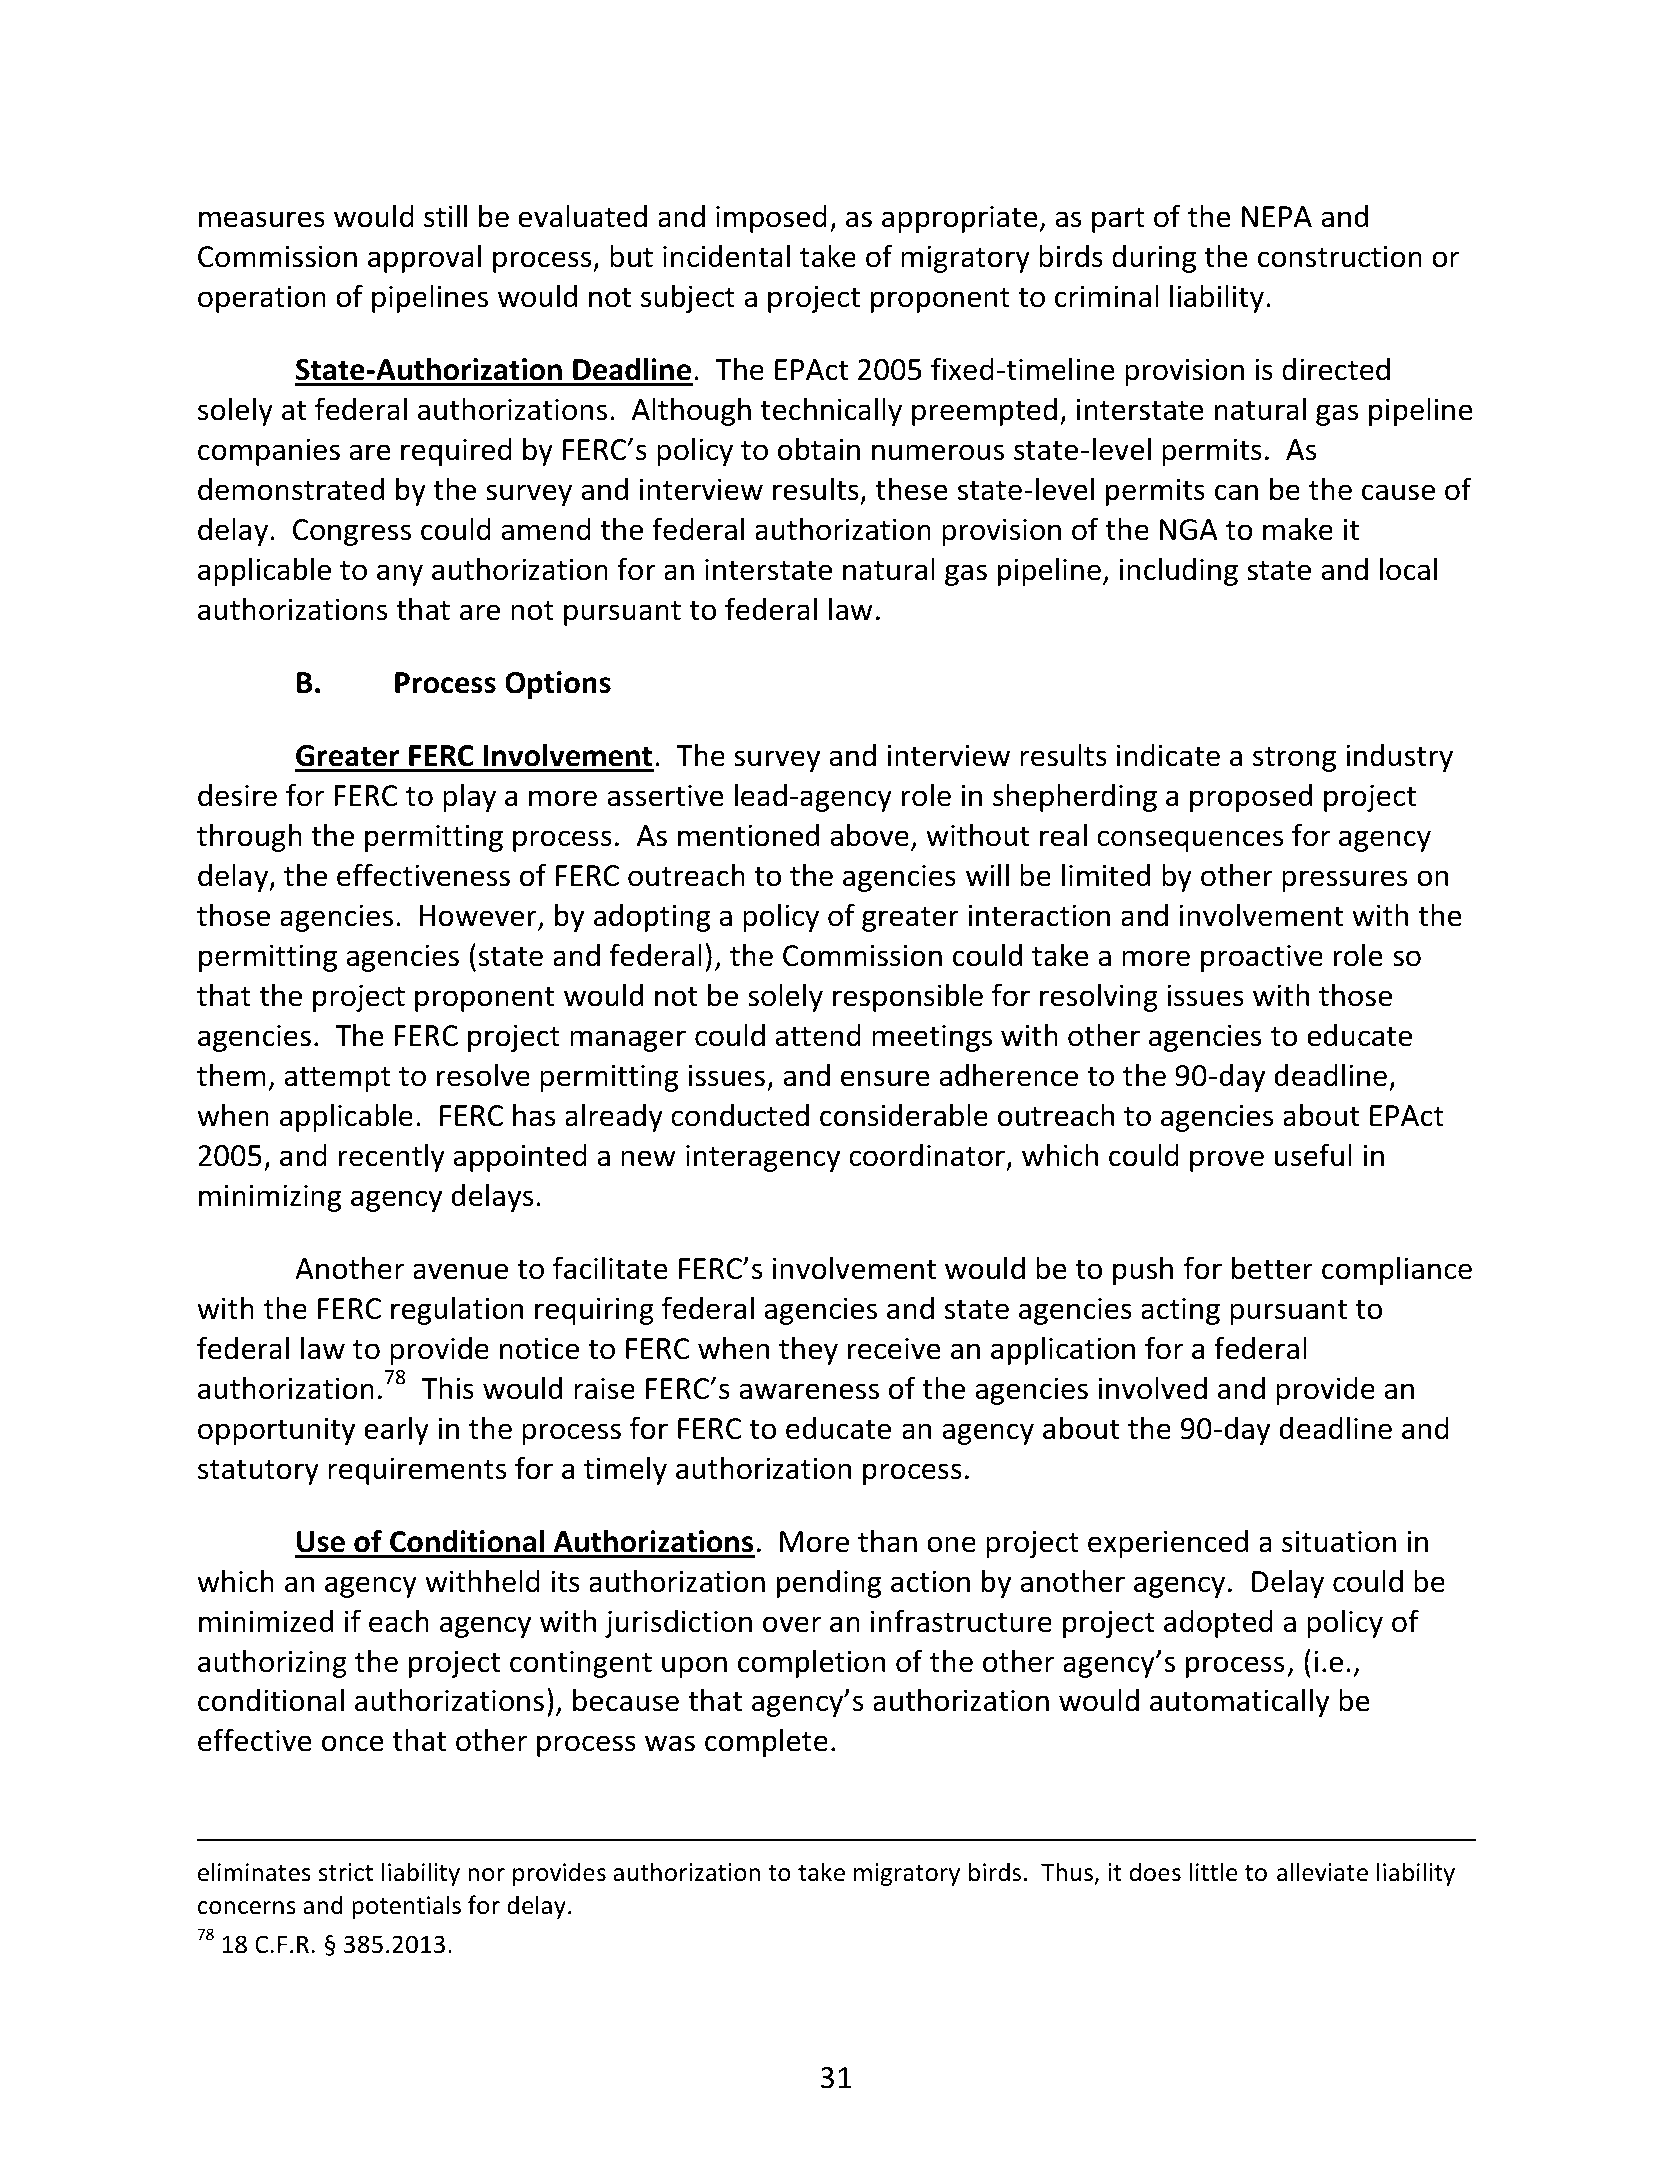 The image size is (1672, 2163). I want to click on pending, so click(829, 1583).
